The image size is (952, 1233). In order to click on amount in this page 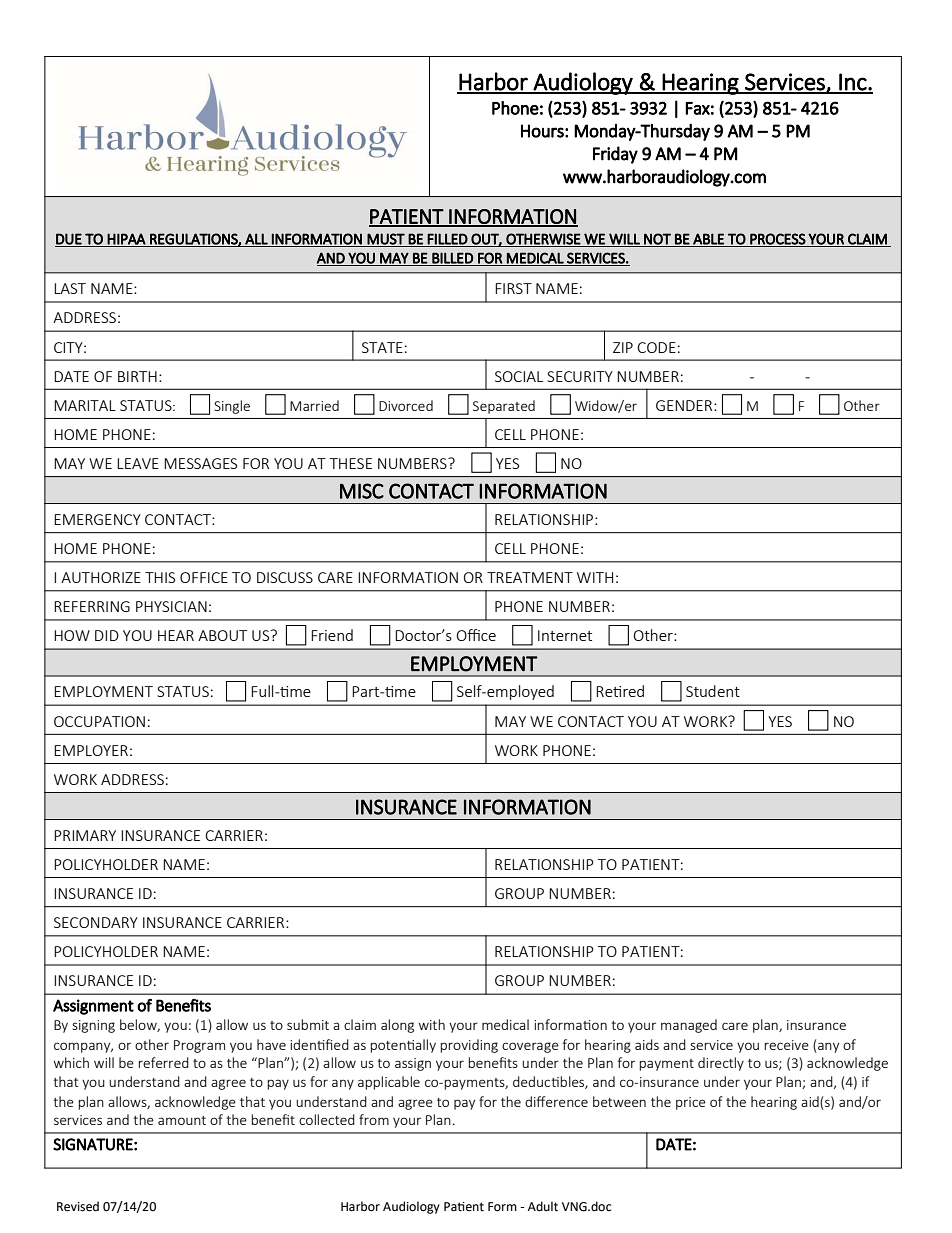, I will do `click(182, 1120)`.
